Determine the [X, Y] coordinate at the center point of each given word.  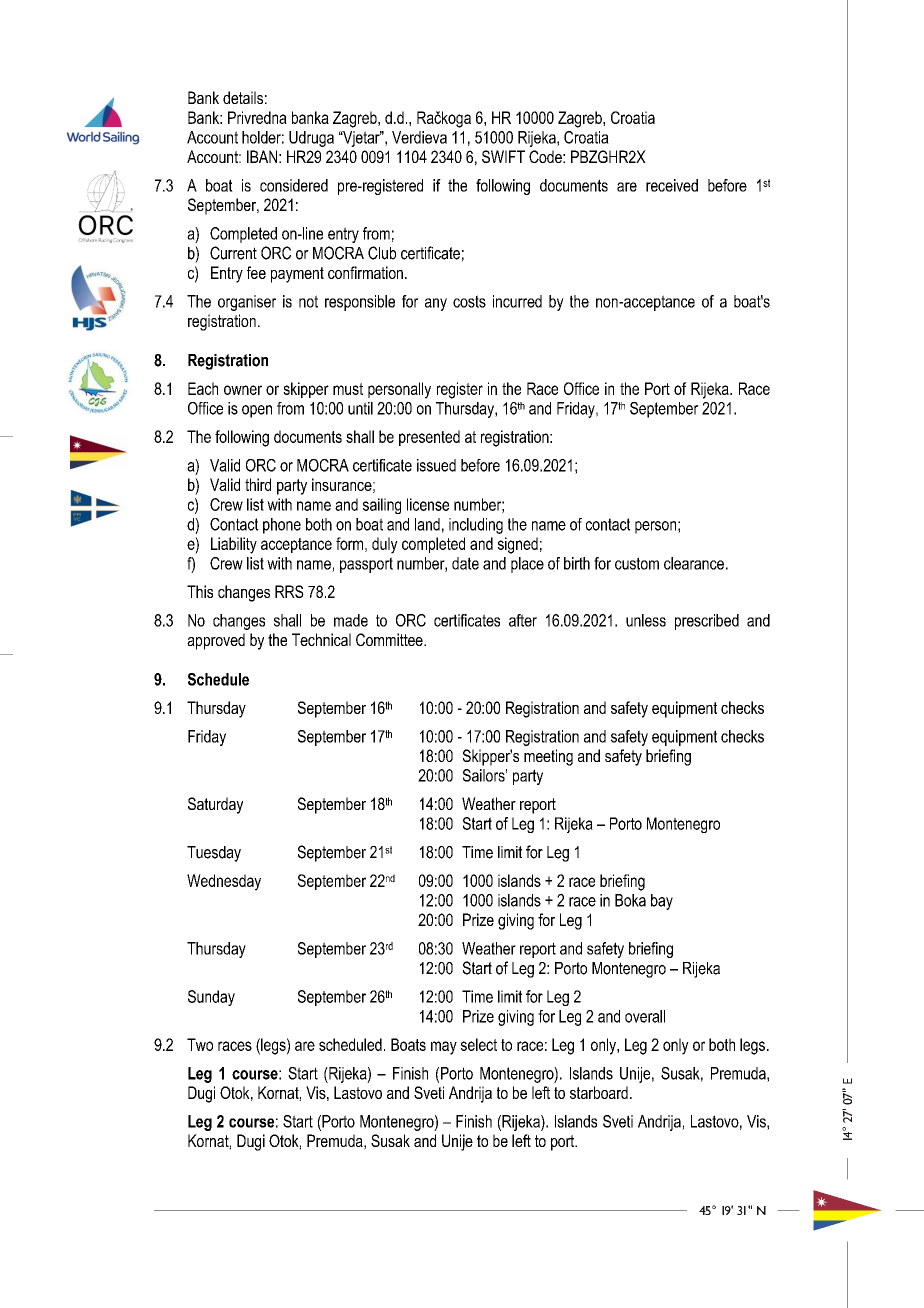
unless [646, 620]
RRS [289, 591]
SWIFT [503, 156]
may [444, 1048]
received [672, 185]
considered [294, 185]
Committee [390, 639]
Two [200, 1044]
